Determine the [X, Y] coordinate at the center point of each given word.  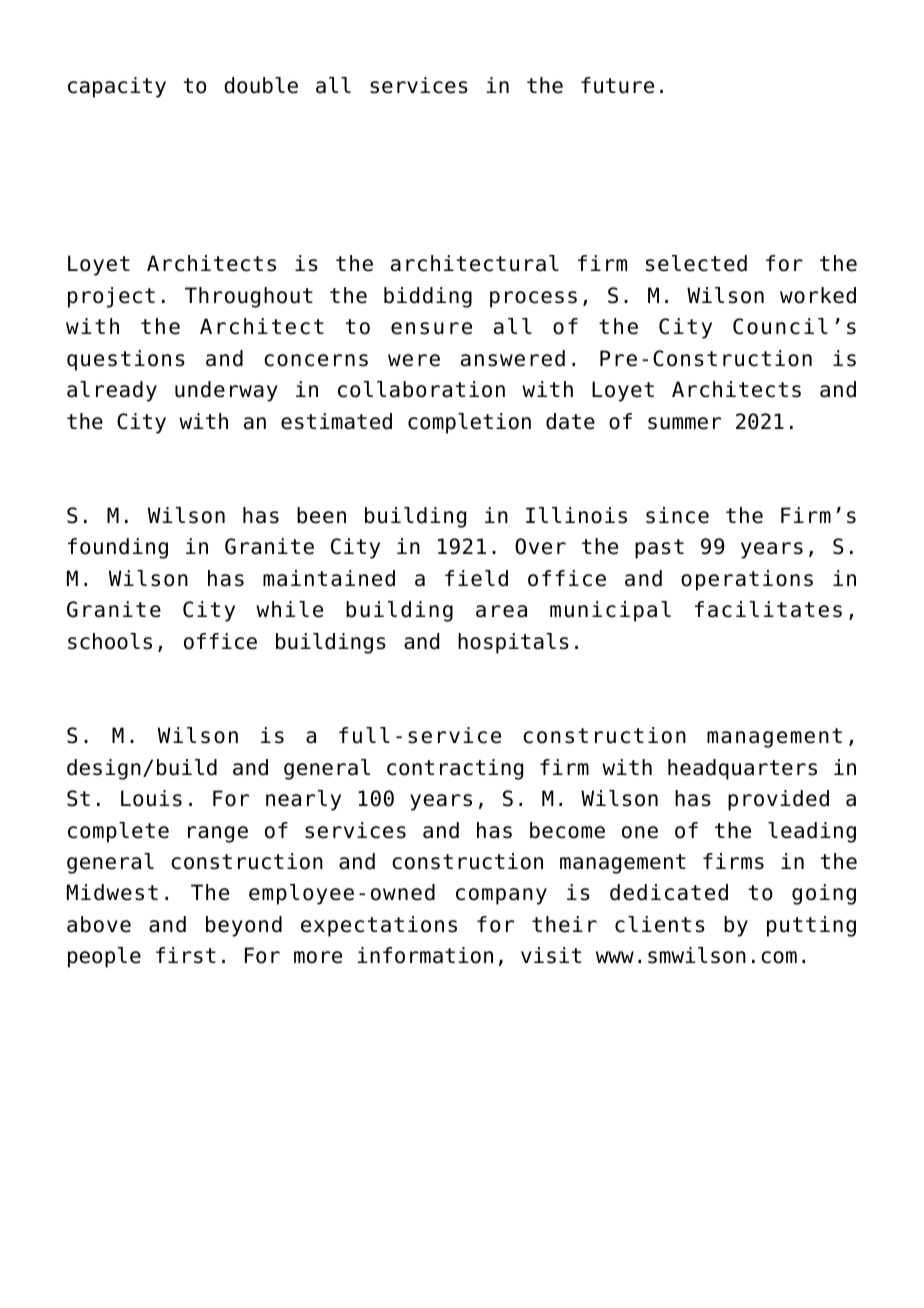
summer [684, 423]
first [186, 955]
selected [696, 263]
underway [226, 391]
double [261, 85]
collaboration [421, 389]
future [617, 85]
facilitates [768, 609]
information [425, 955]
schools [110, 641]
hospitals [513, 643]
